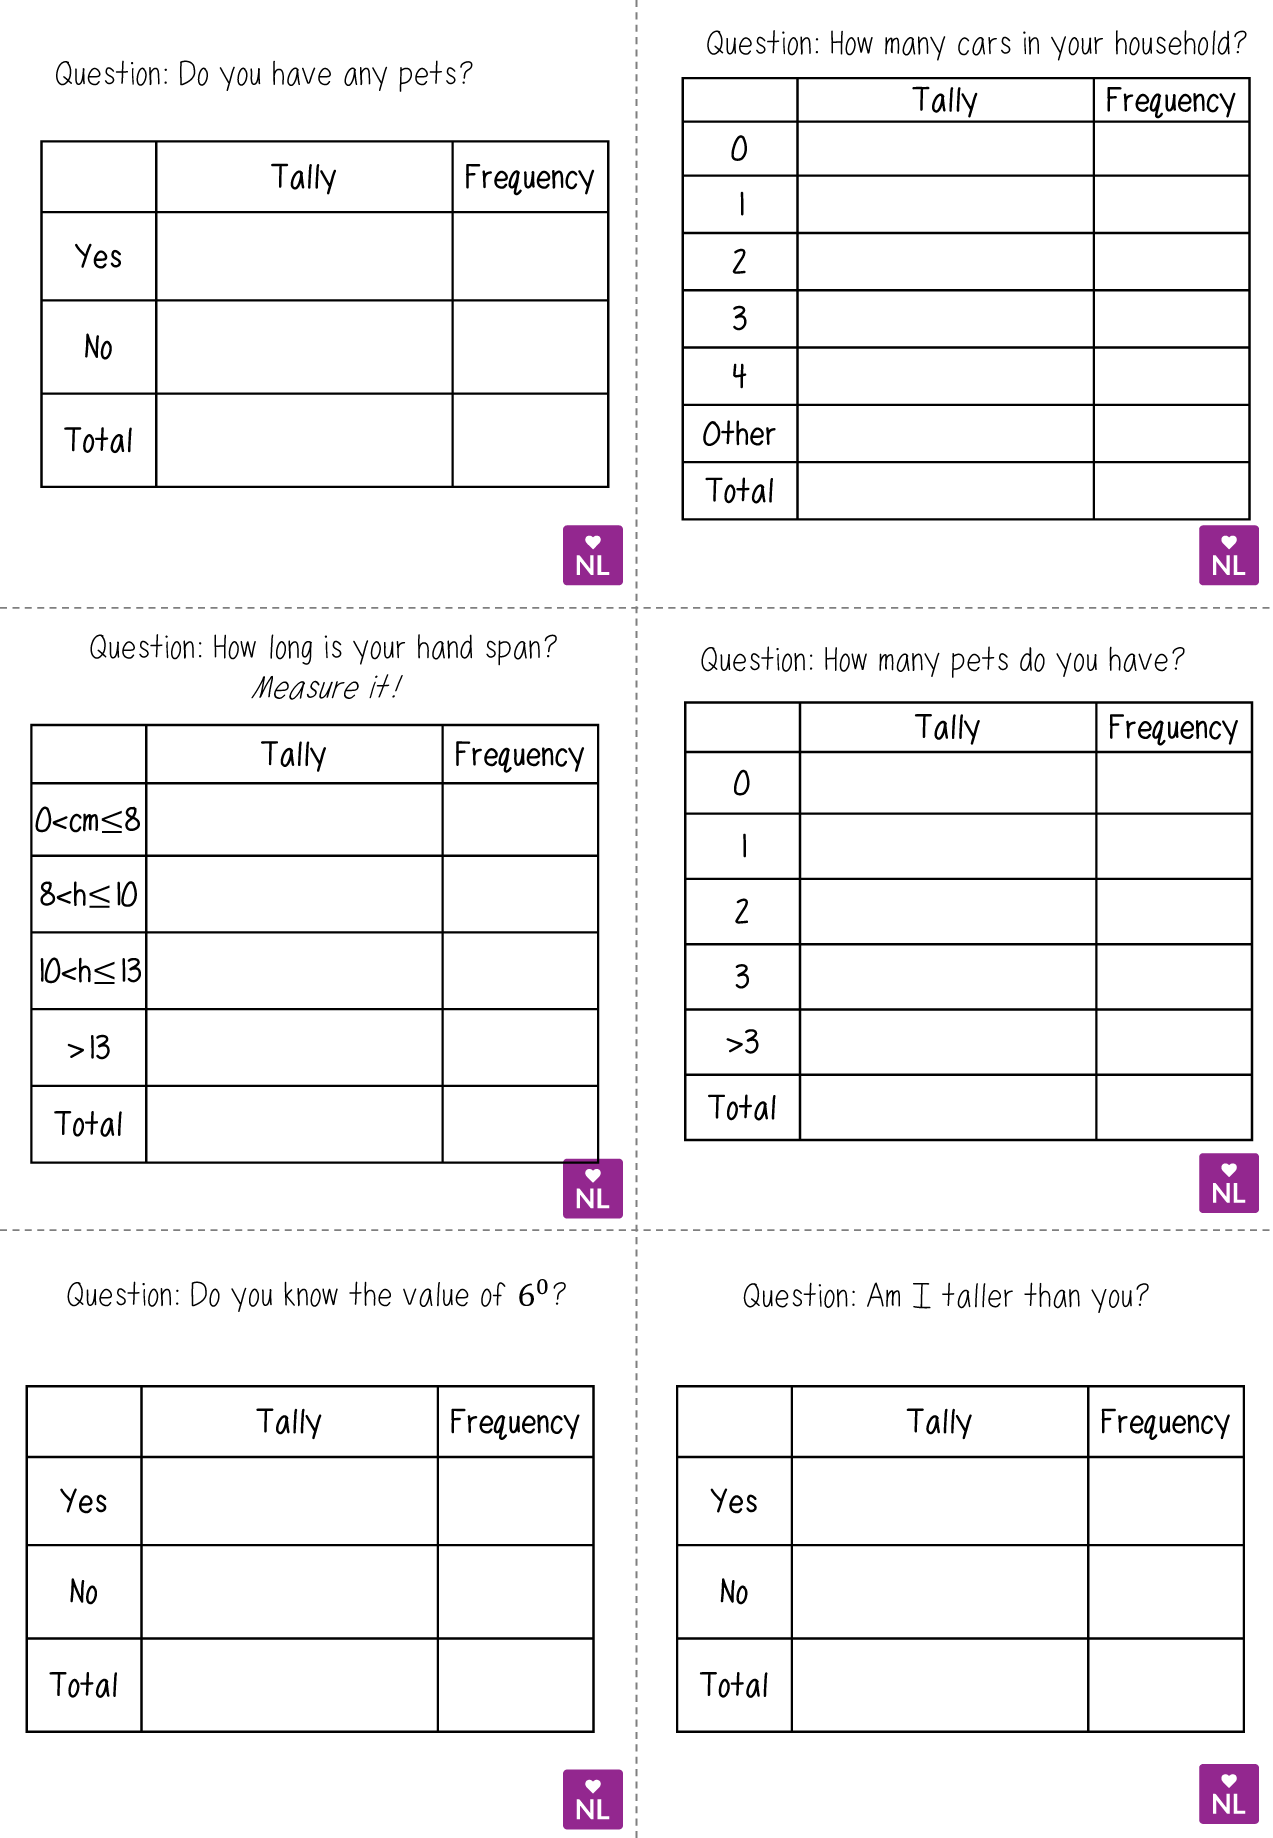  Describe the element at coordinates (436, 1294) in the page. I see `value` at that location.
